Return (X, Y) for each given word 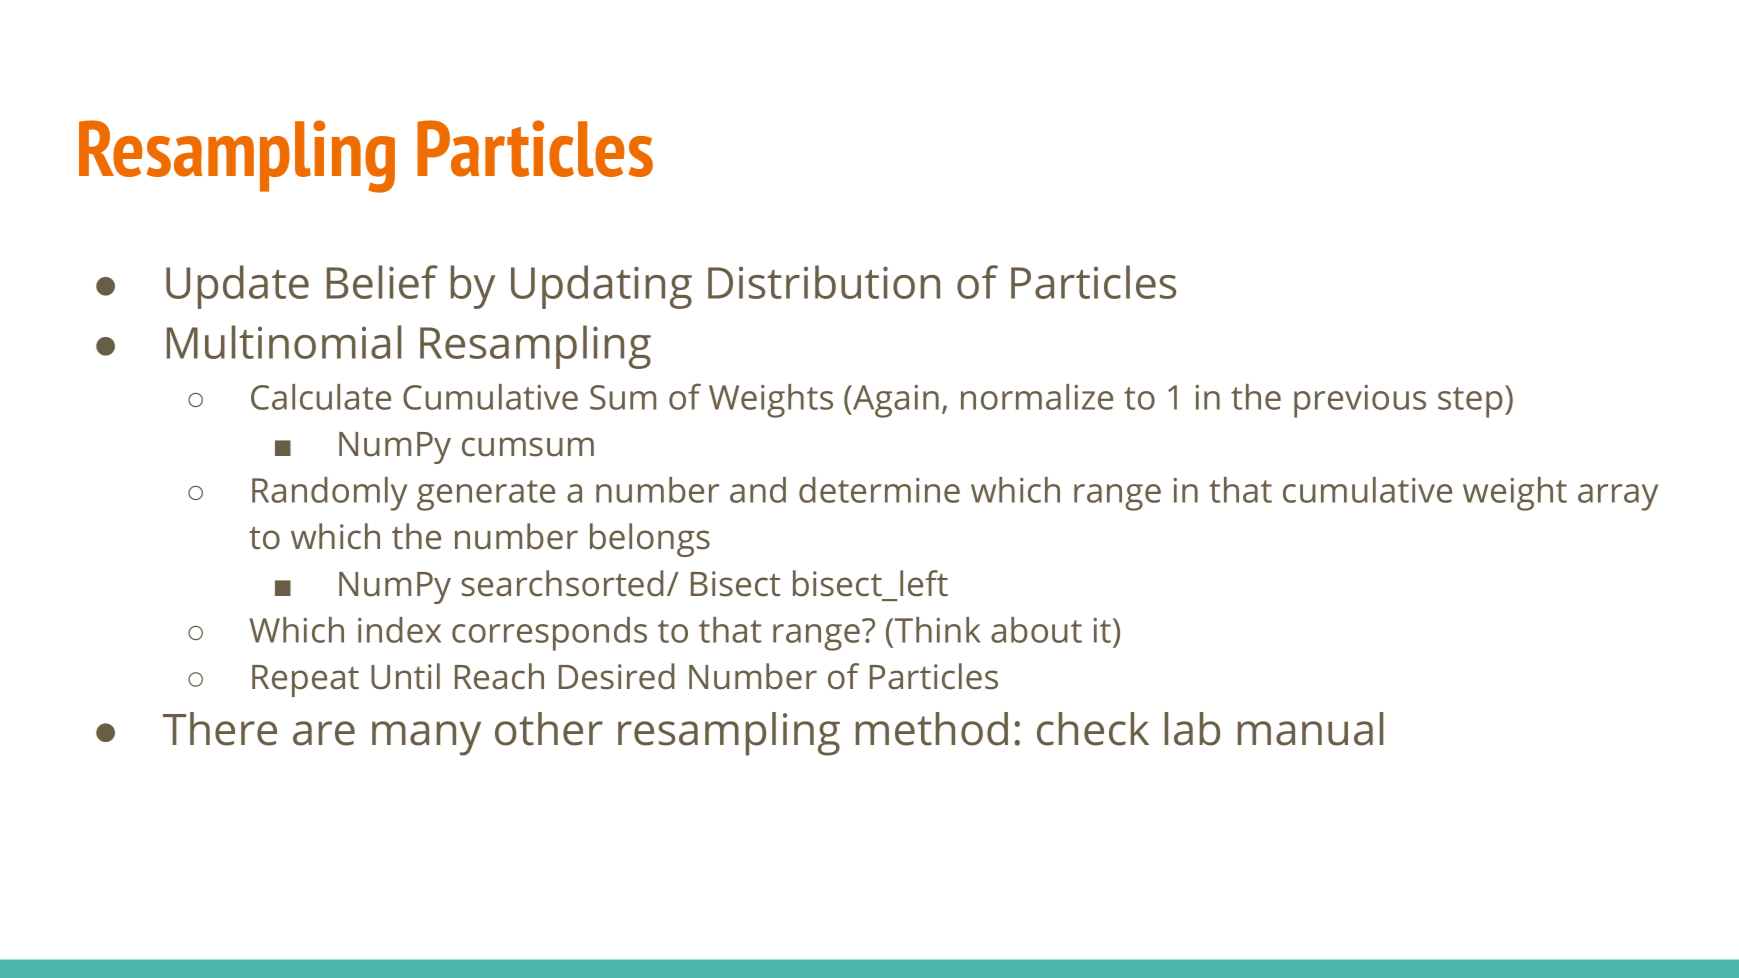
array (1618, 497)
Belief (382, 282)
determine (879, 490)
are (324, 733)
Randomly (329, 494)
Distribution (824, 282)
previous (1360, 401)
